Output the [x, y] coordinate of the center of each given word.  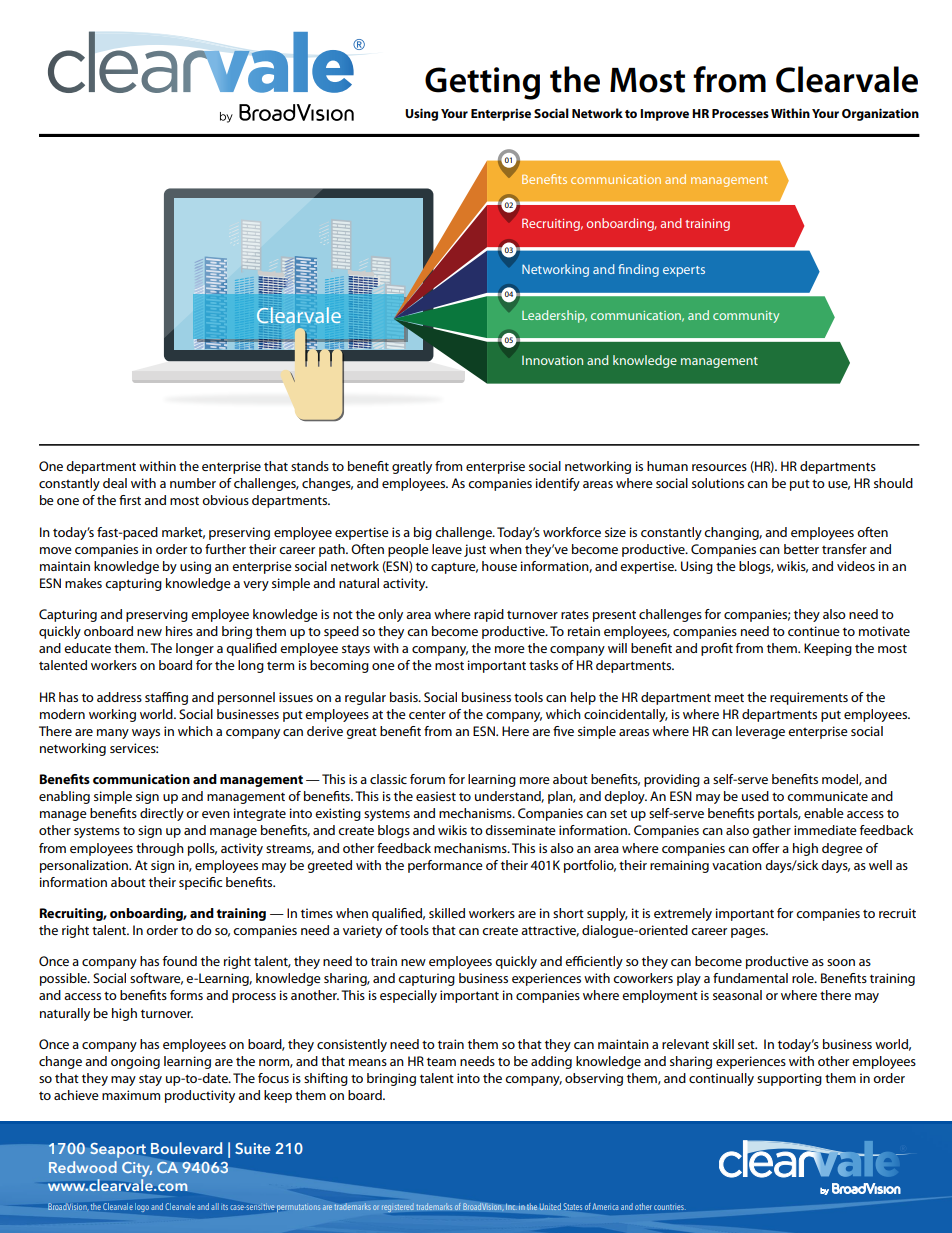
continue [814, 631]
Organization [880, 114]
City [137, 1169]
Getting [482, 83]
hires [179, 631]
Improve [664, 115]
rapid [489, 615]
